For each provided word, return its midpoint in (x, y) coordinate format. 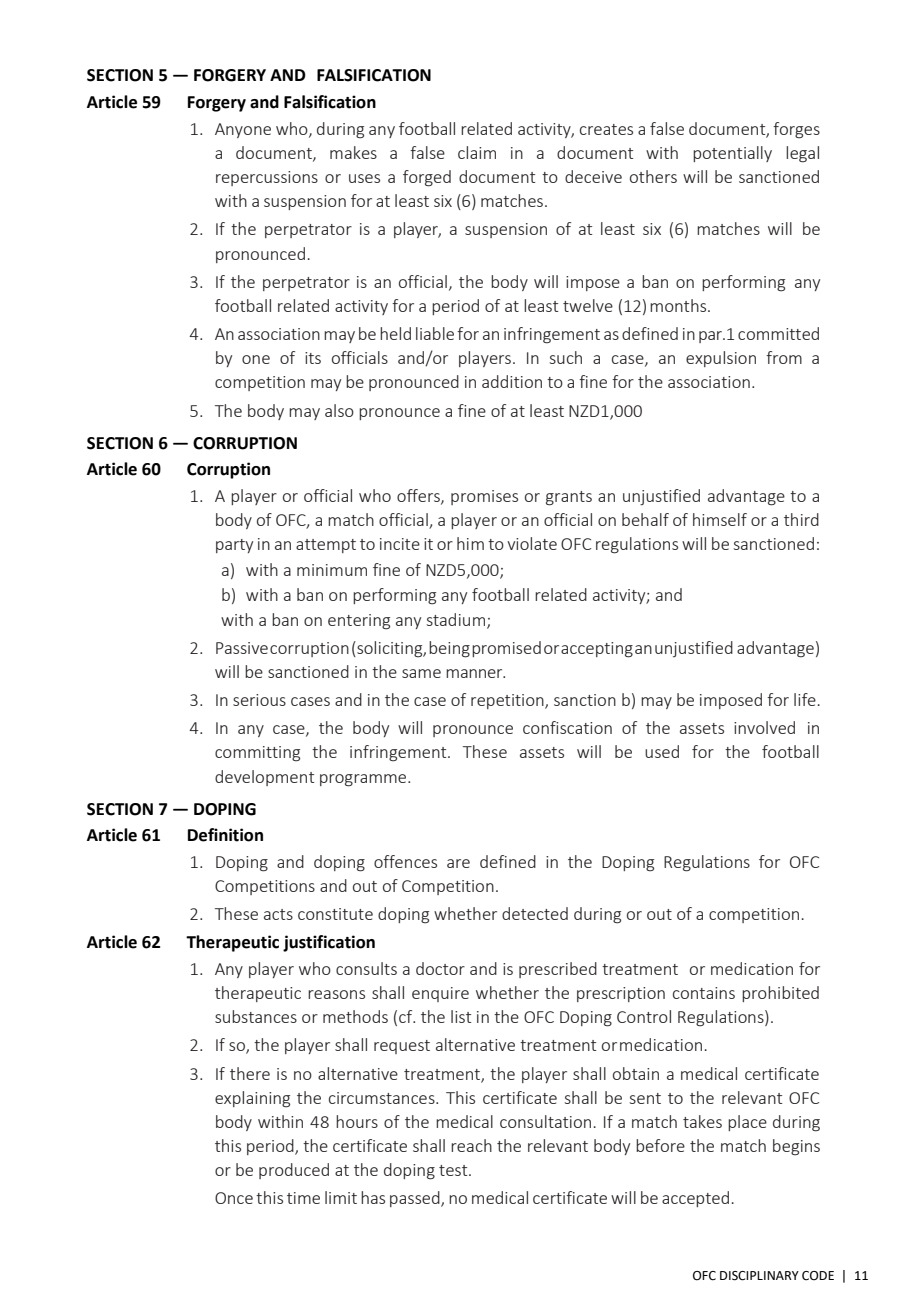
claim (477, 152)
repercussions (267, 178)
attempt (326, 546)
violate (532, 543)
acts (278, 914)
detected (535, 913)
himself (720, 519)
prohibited (780, 994)
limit (341, 1197)
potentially (732, 154)
